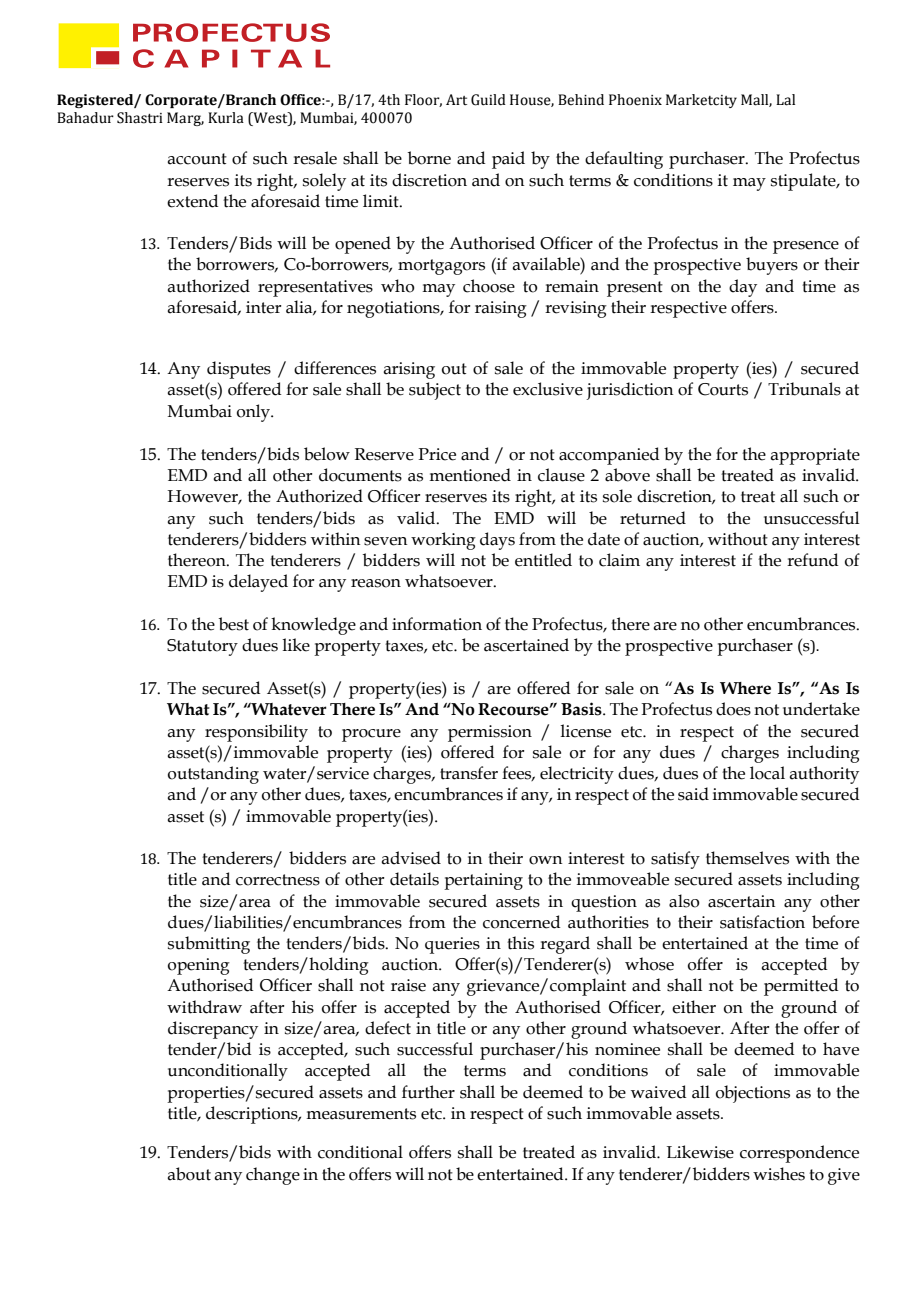  I want to click on Courts, so click(723, 389).
